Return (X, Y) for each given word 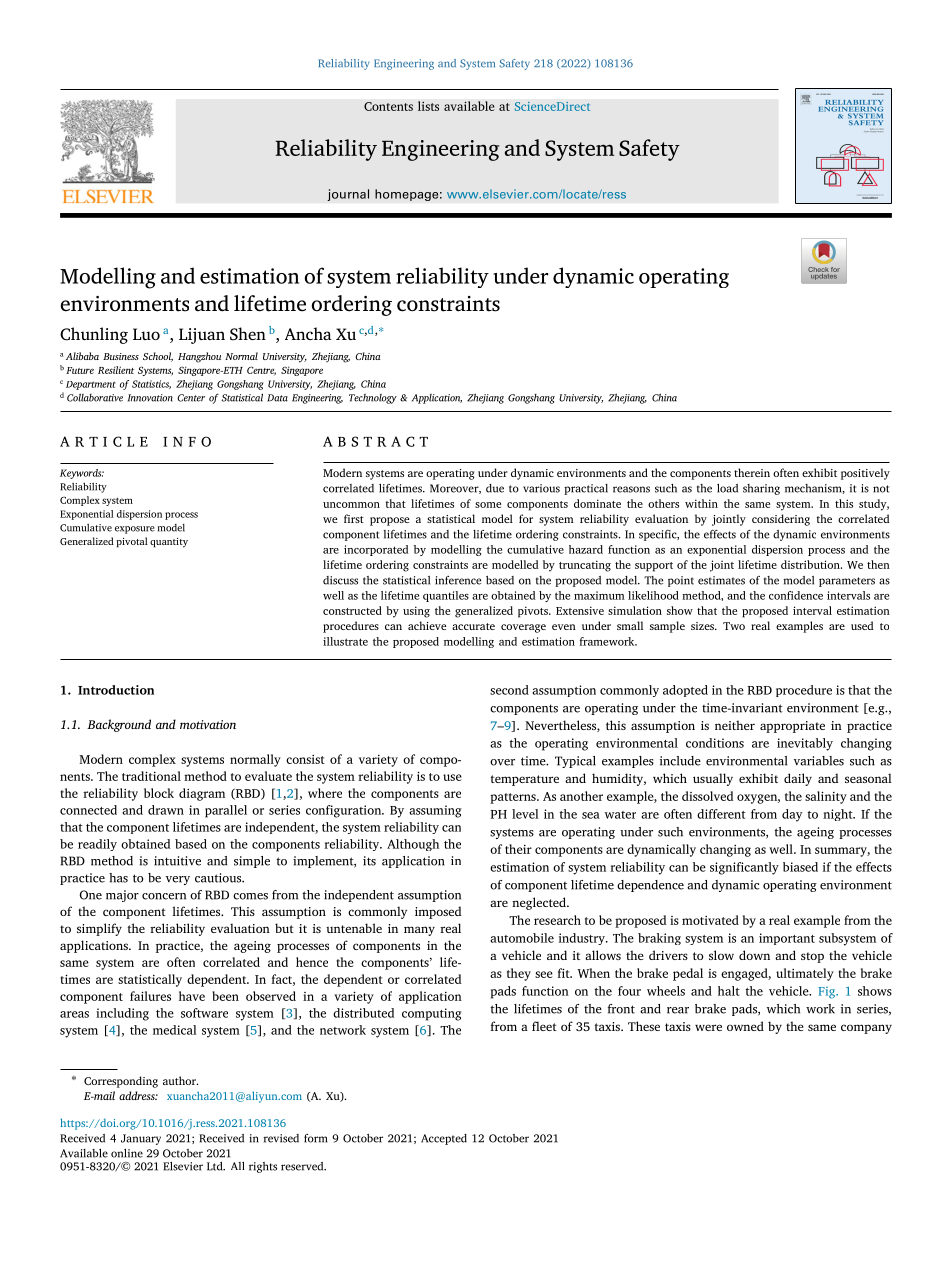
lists (428, 106)
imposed (438, 912)
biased (800, 867)
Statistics (151, 384)
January (141, 1139)
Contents (388, 106)
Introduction (116, 690)
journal (348, 195)
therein (752, 472)
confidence (796, 595)
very (177, 880)
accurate (473, 626)
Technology (373, 399)
